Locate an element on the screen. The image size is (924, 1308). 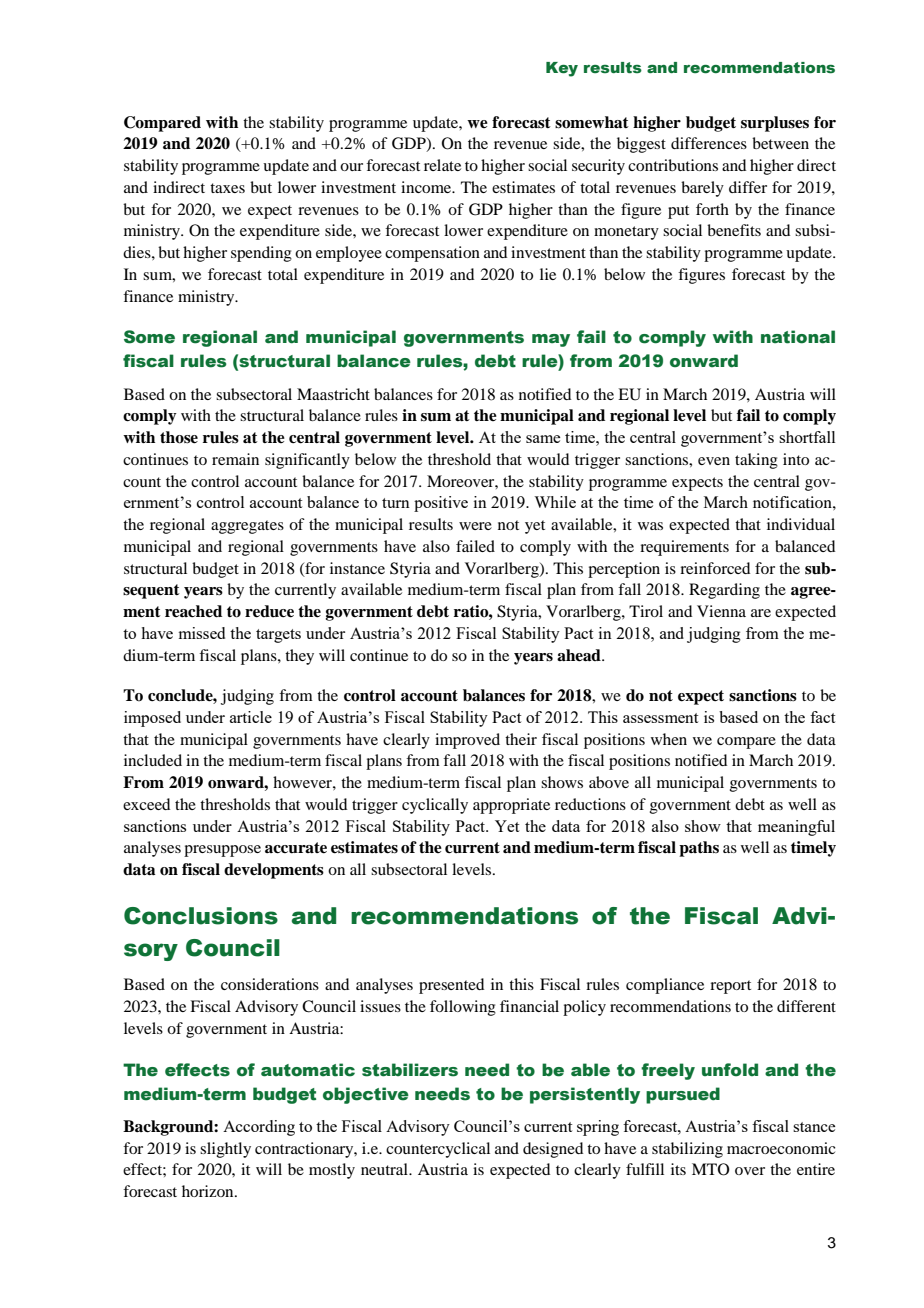
slightly is located at coordinates (225, 1150).
